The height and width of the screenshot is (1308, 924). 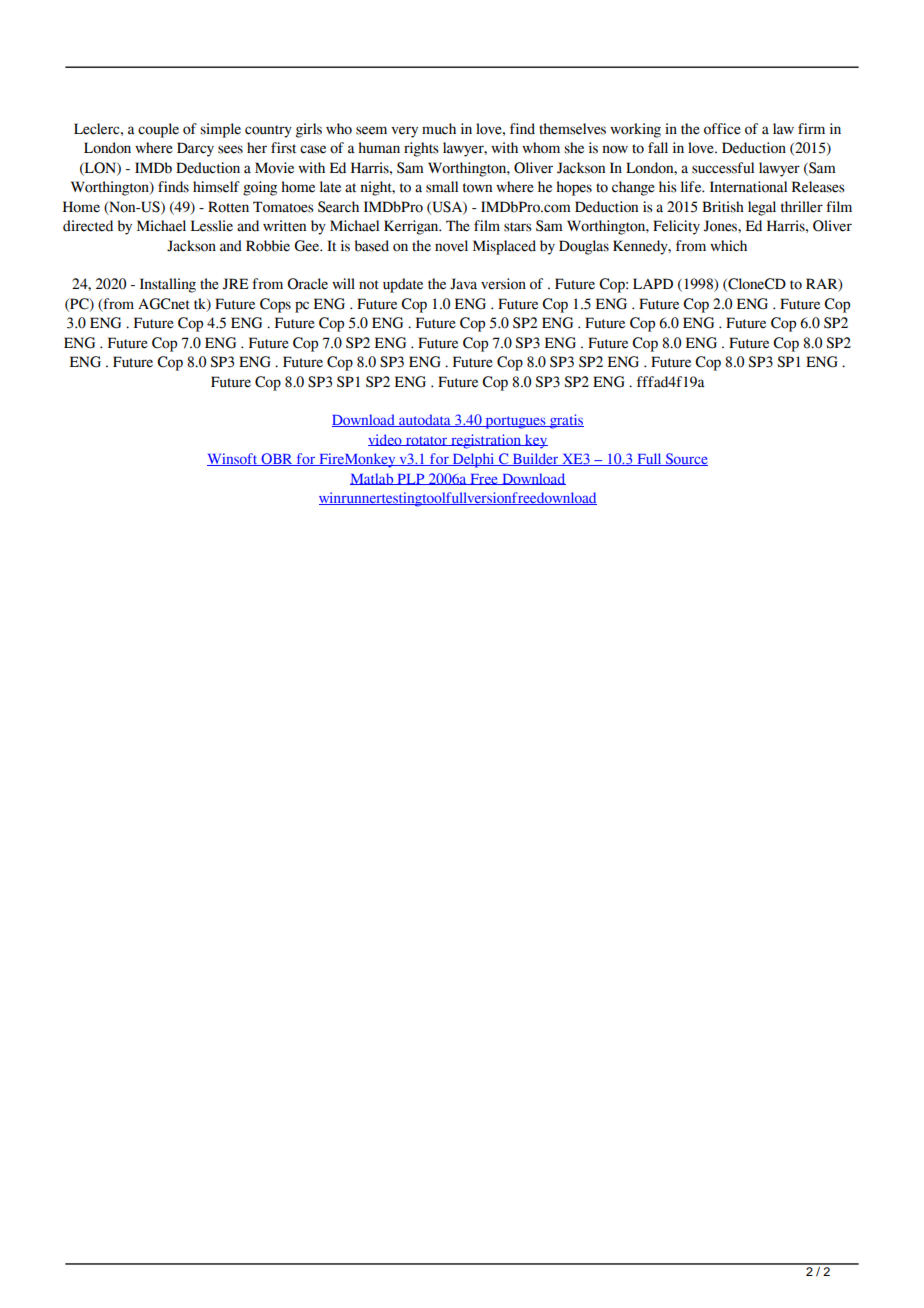 I want to click on video, so click(x=386, y=440).
